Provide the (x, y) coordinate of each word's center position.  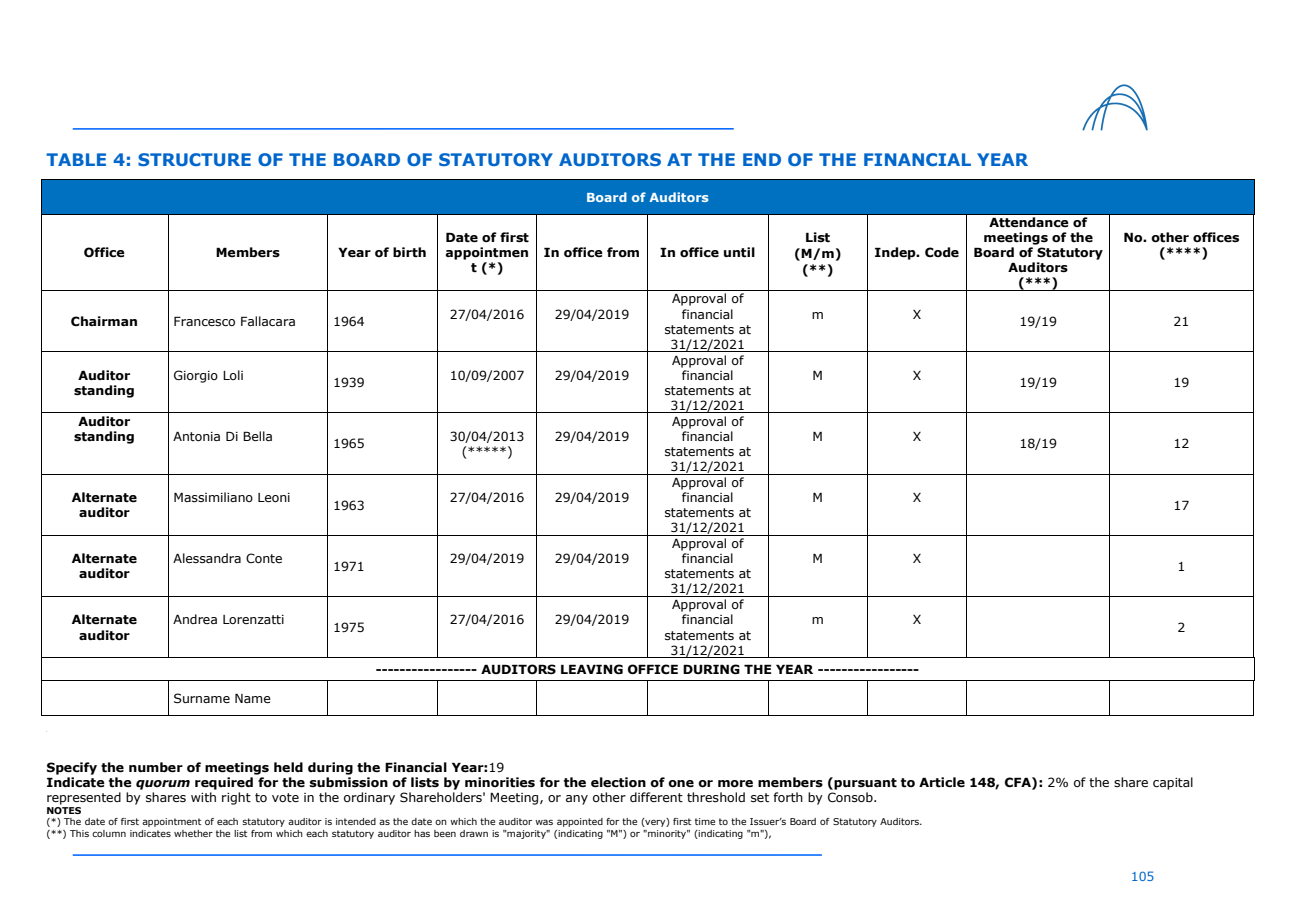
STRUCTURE (194, 159)
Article (942, 782)
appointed (580, 822)
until (739, 252)
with (203, 797)
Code (942, 252)
